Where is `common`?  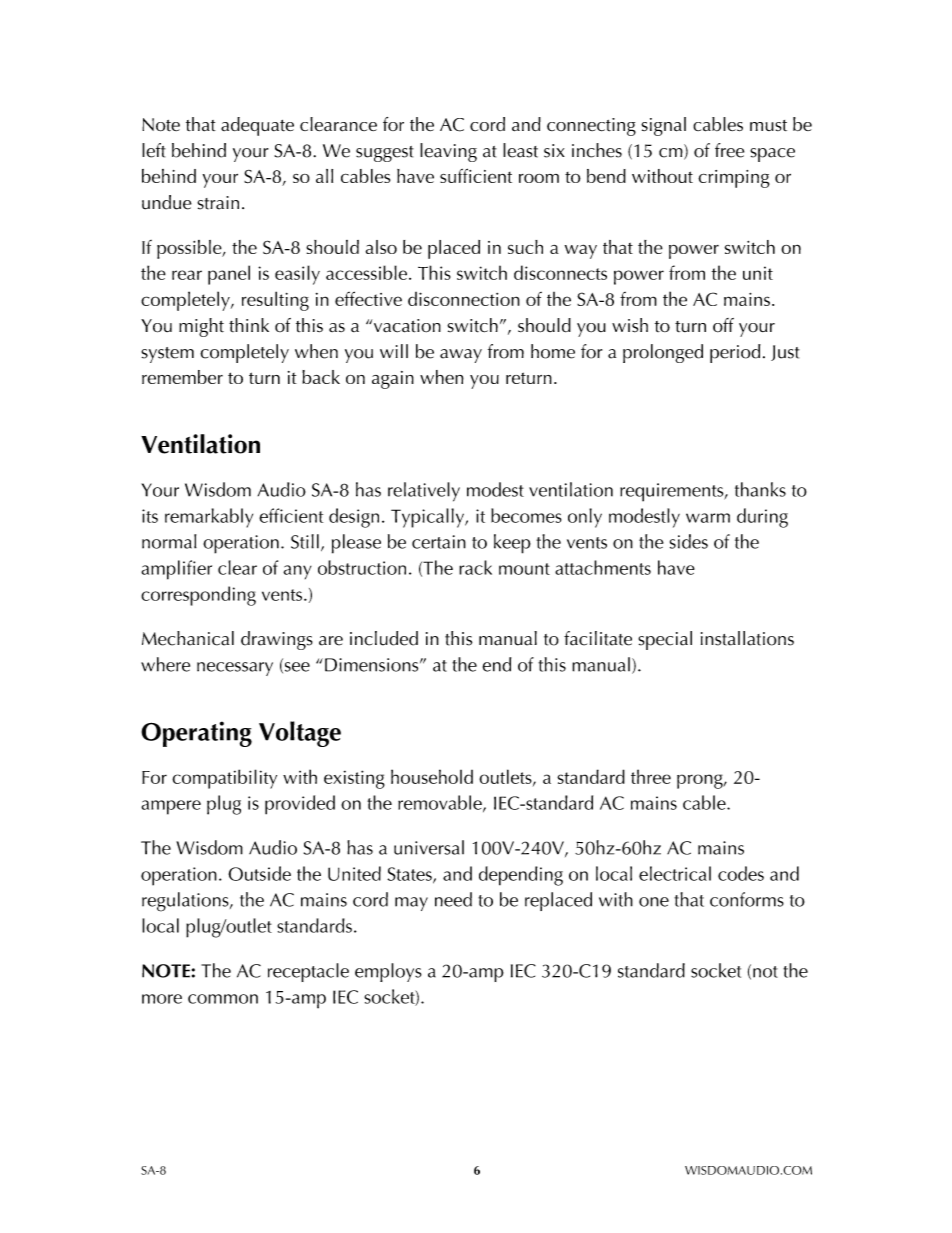
common is located at coordinates (223, 999).
